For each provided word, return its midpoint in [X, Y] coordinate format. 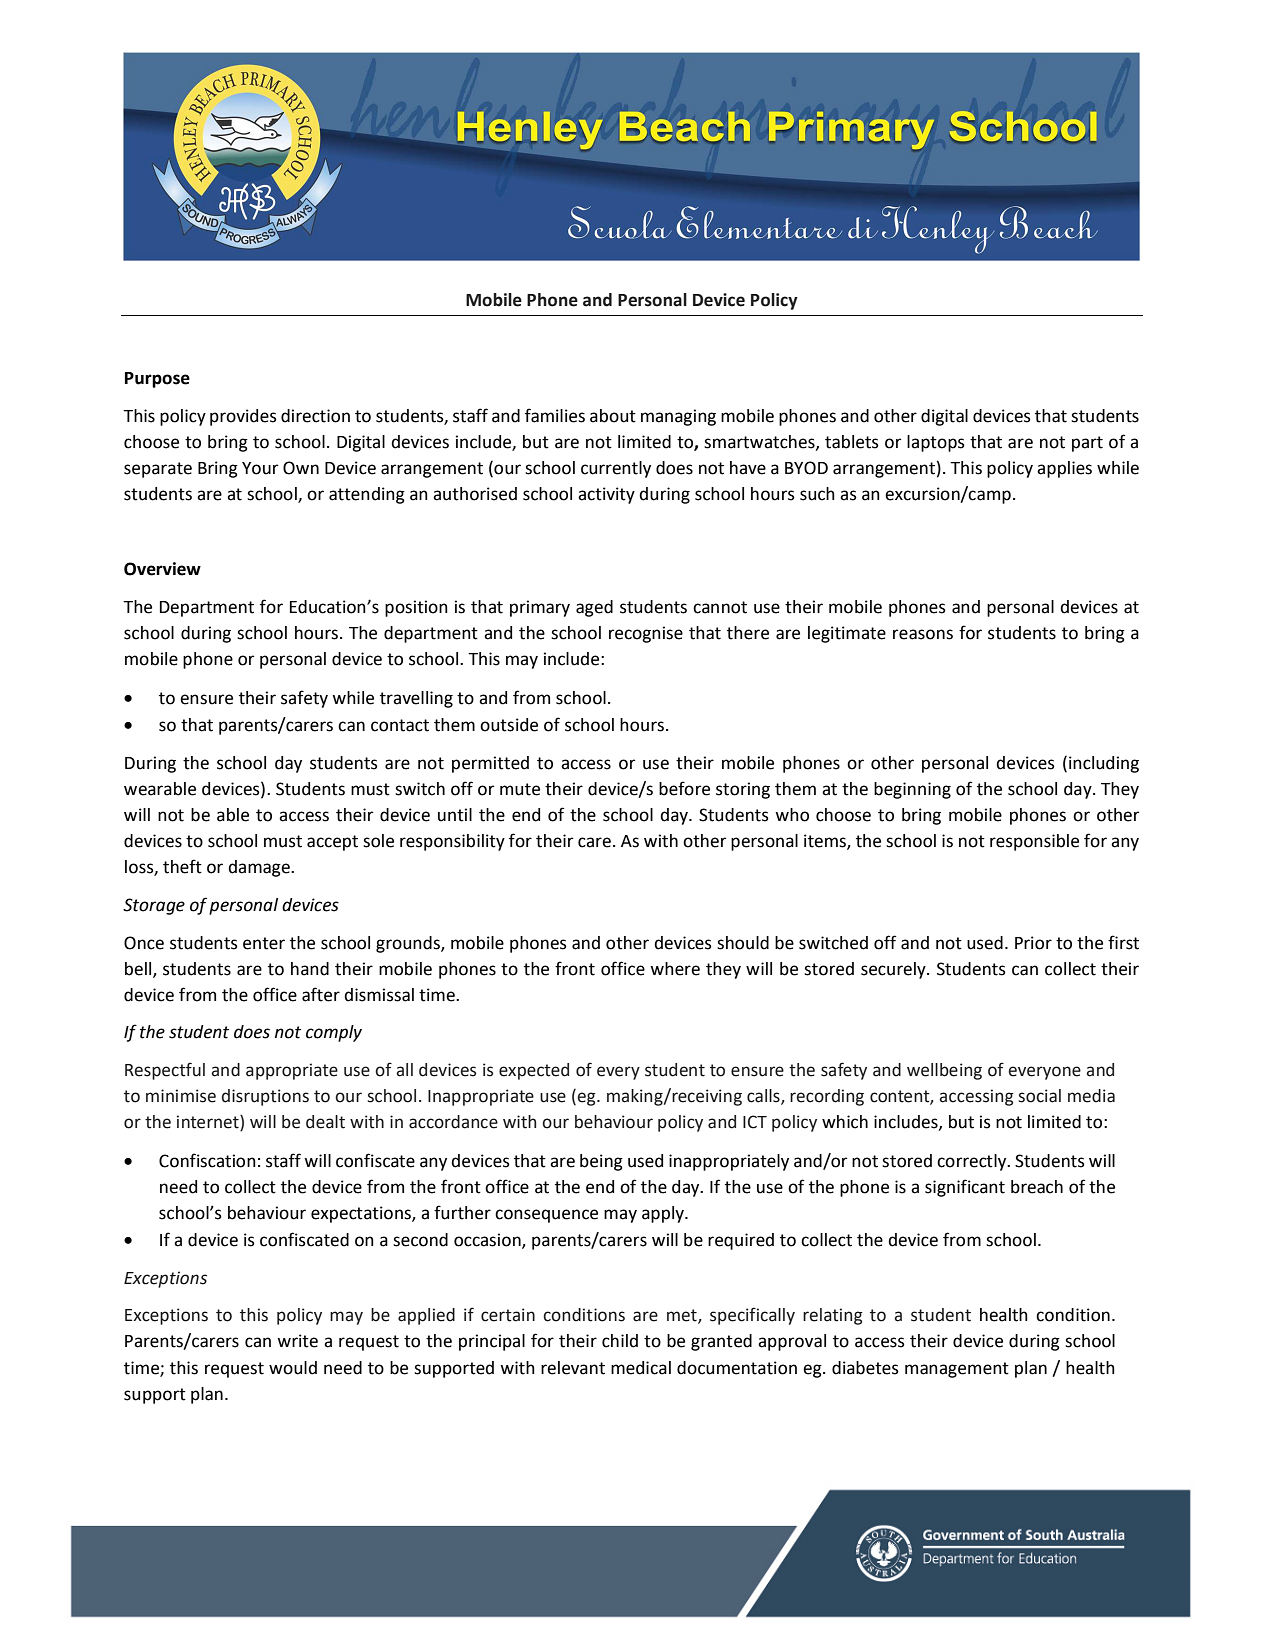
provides [243, 417]
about [613, 416]
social [1039, 1096]
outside [509, 725]
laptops [936, 443]
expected [534, 1071]
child [620, 1341]
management [957, 1370]
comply [334, 1033]
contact [400, 725]
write [297, 1341]
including [1104, 764]
